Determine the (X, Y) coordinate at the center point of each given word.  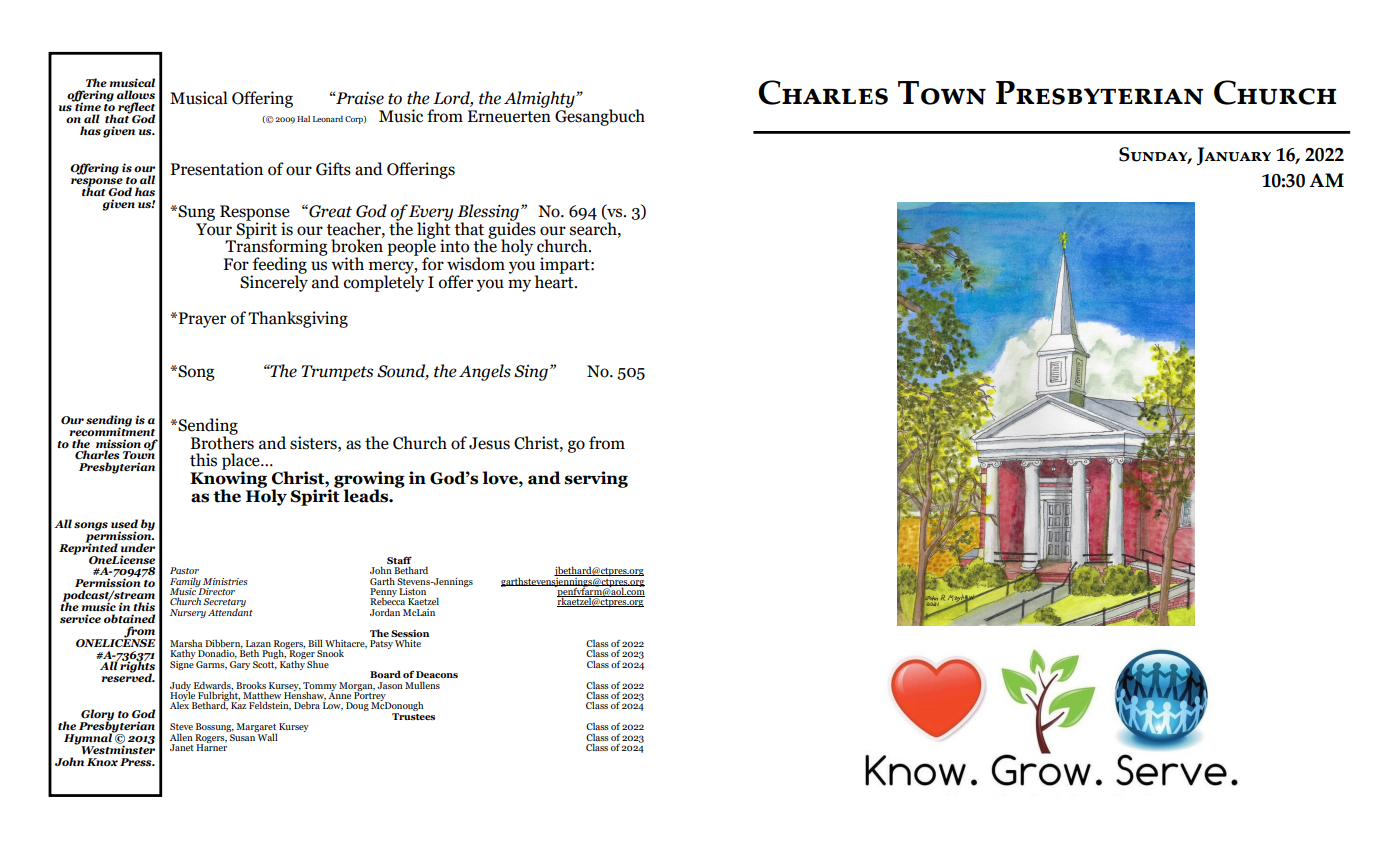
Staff (399, 560)
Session (410, 633)
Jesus (489, 443)
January (1234, 156)
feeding (279, 266)
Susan (242, 736)
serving (596, 479)
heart (555, 281)
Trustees (413, 716)
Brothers (222, 441)
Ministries (225, 581)
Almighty (540, 99)
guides (512, 230)
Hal (303, 119)
